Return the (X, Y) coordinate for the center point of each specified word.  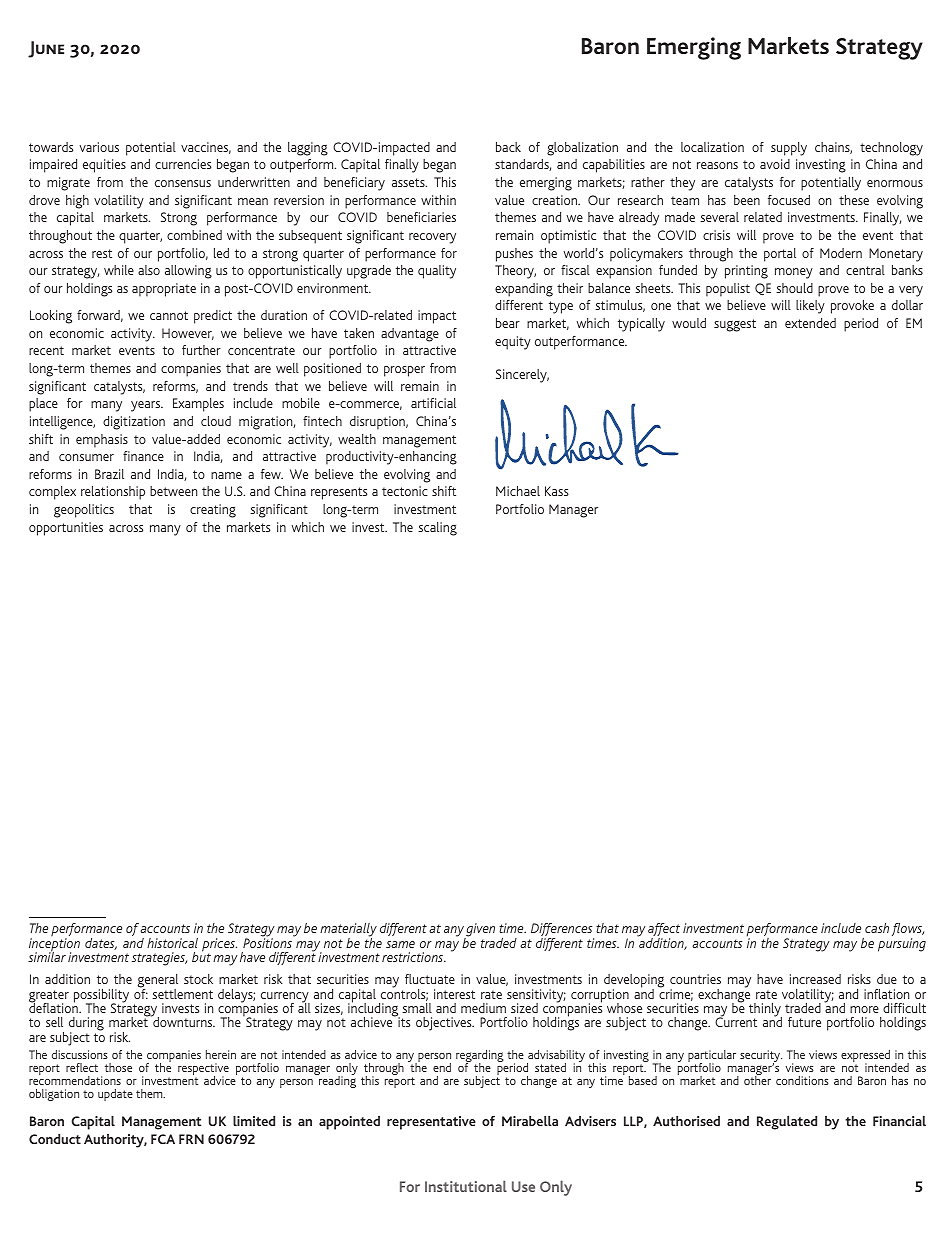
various (99, 147)
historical (172, 943)
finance (143, 456)
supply (789, 149)
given (480, 931)
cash (877, 928)
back (508, 147)
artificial (433, 403)
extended (810, 323)
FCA (163, 1139)
